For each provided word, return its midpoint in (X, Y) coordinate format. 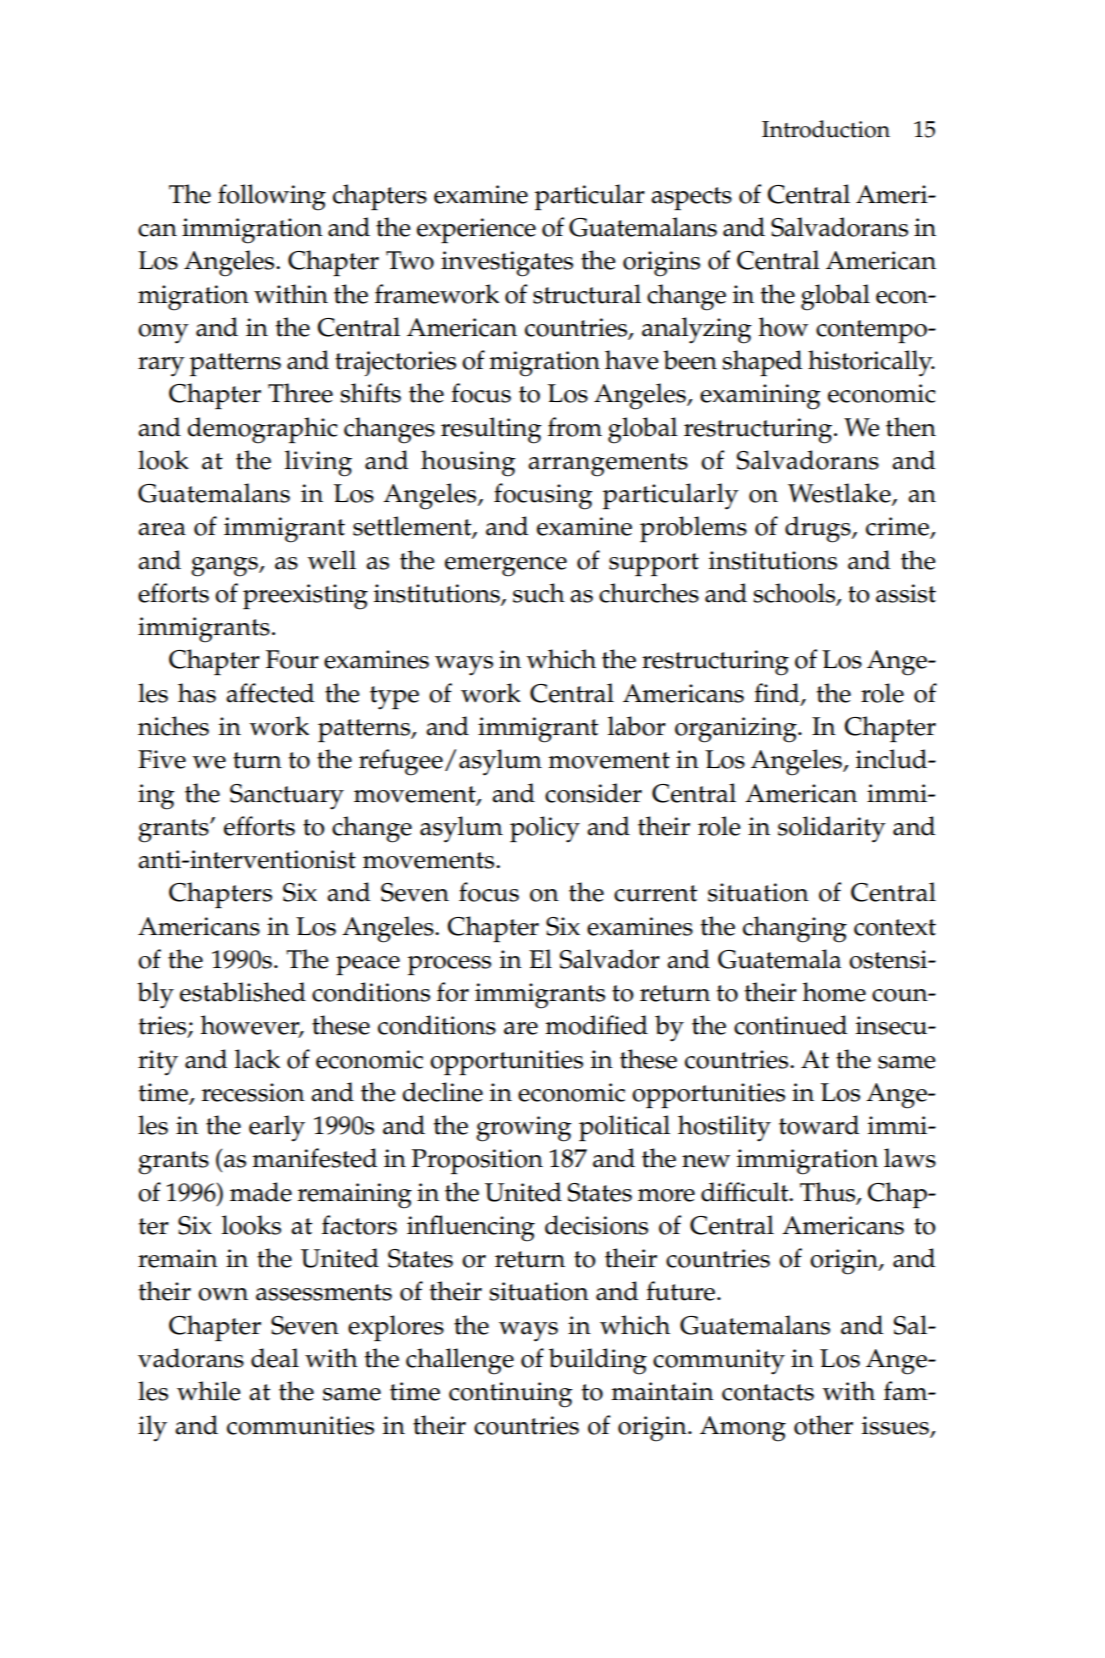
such (539, 593)
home (834, 992)
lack (257, 1059)
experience (476, 230)
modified (596, 1025)
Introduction (826, 129)
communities (300, 1425)
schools (795, 594)
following (272, 197)
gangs (225, 567)
